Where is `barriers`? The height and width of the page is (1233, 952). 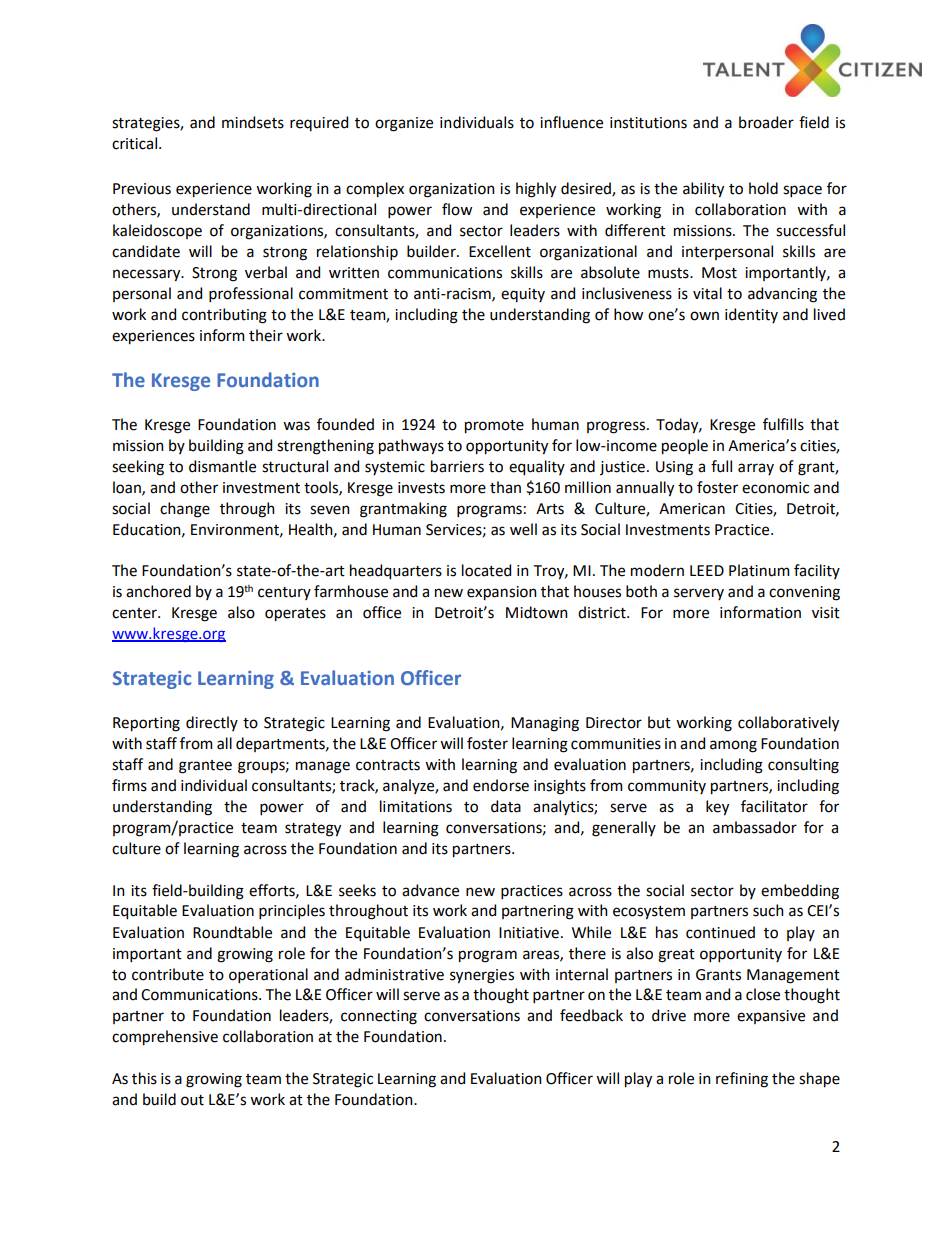 barriers is located at coordinates (457, 466).
